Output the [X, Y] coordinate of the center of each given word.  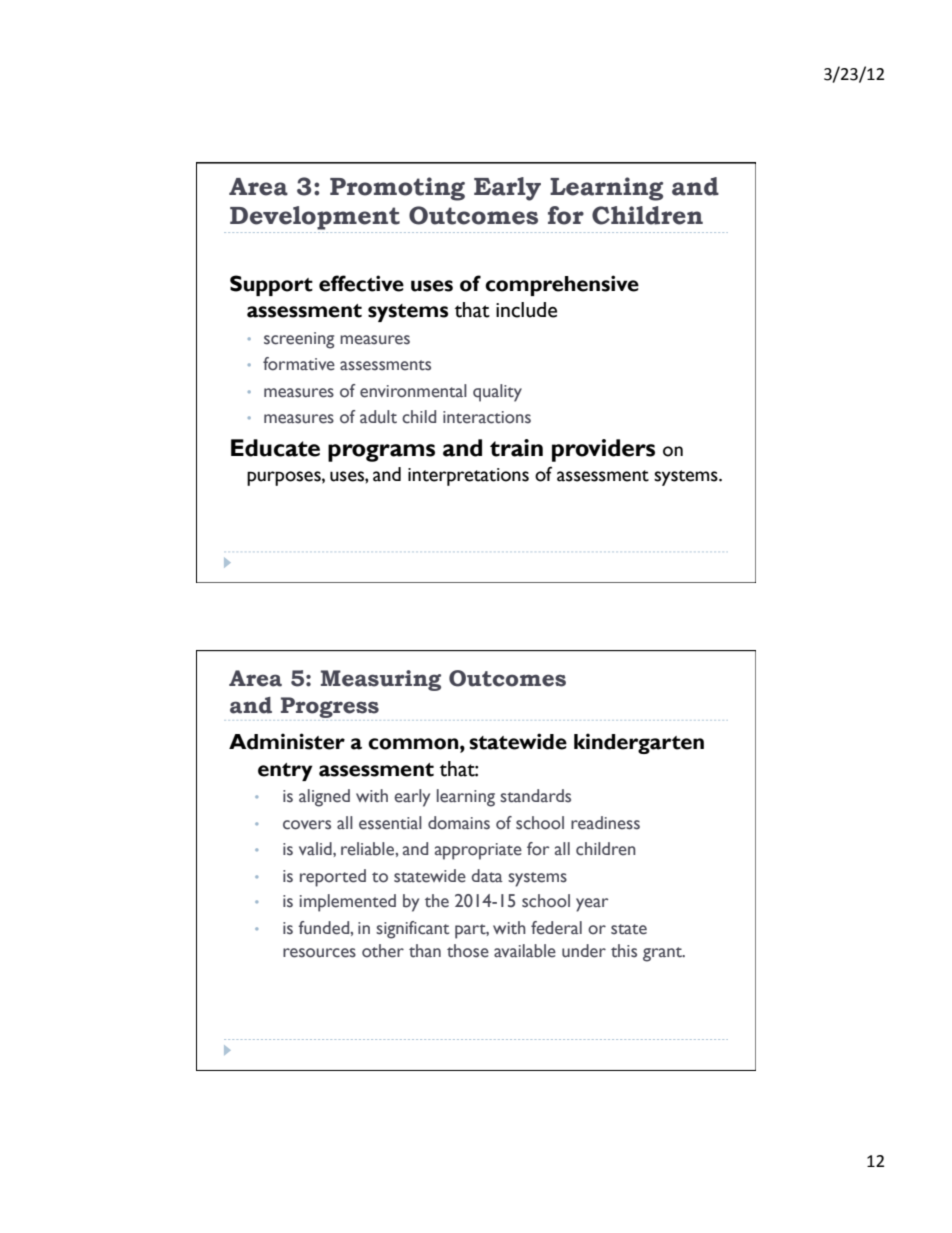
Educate [275, 448]
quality [497, 393]
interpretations [468, 477]
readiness [605, 823]
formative [299, 364]
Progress [330, 707]
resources [319, 953]
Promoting [397, 189]
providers [603, 450]
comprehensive [562, 285]
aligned [324, 798]
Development [315, 218]
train [516, 448]
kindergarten [639, 743]
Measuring [381, 680]
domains [459, 823]
